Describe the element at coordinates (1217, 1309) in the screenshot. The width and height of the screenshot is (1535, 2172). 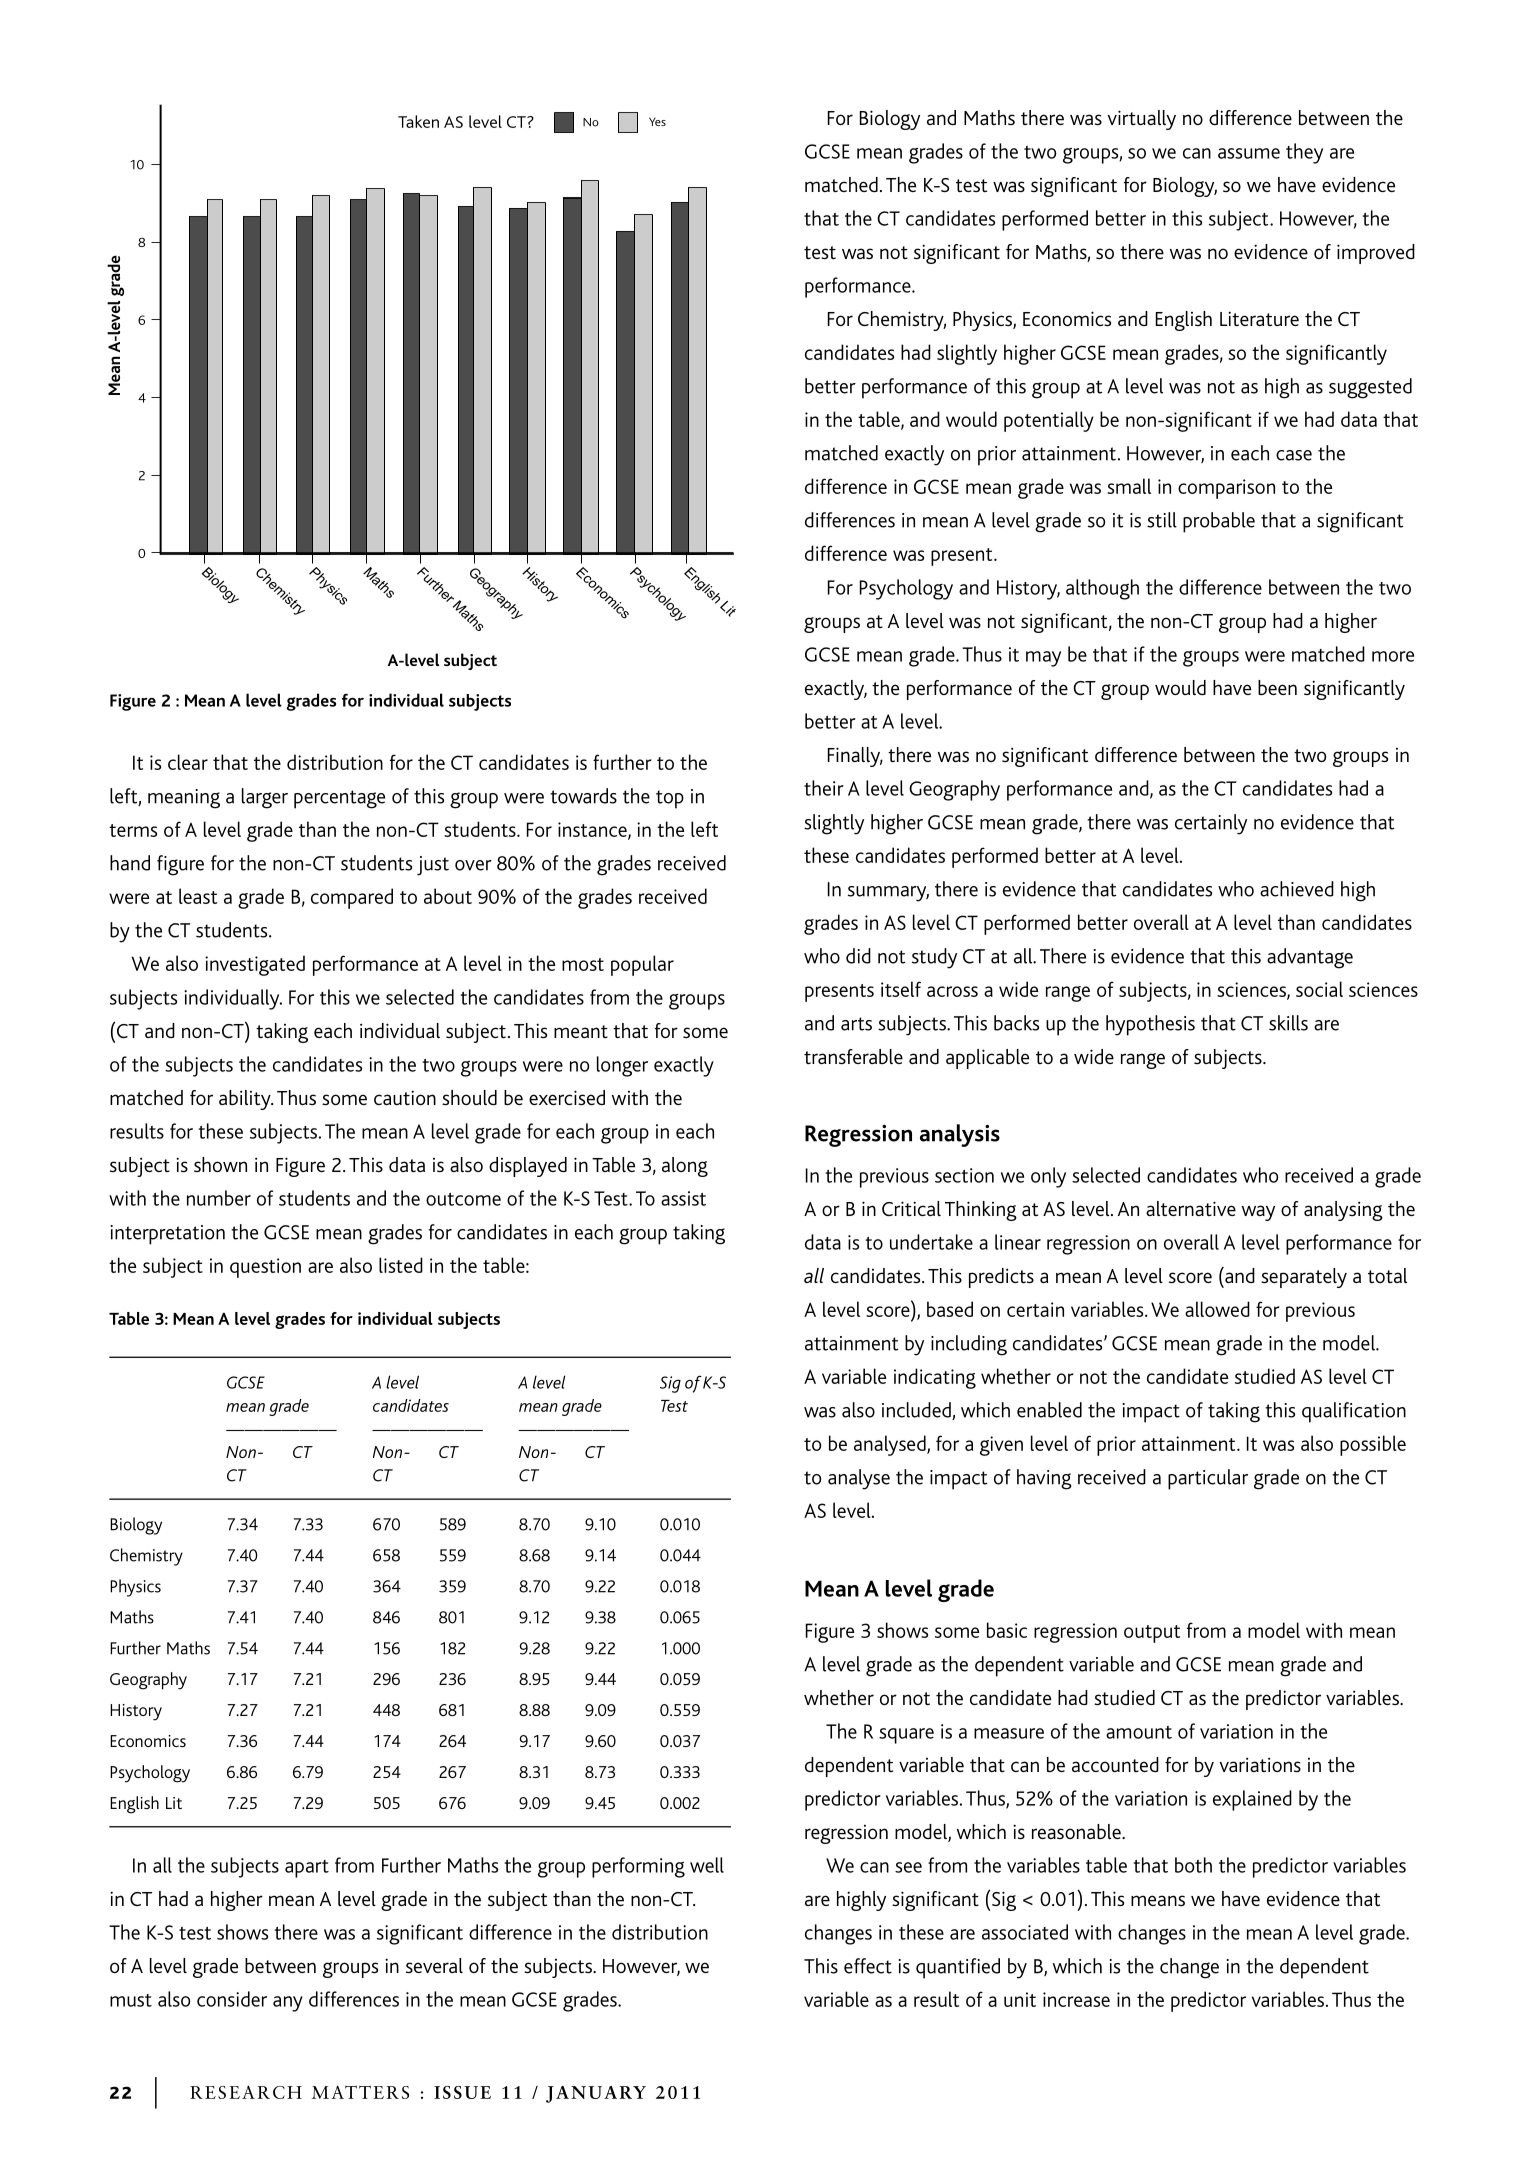
I see `allowed` at that location.
